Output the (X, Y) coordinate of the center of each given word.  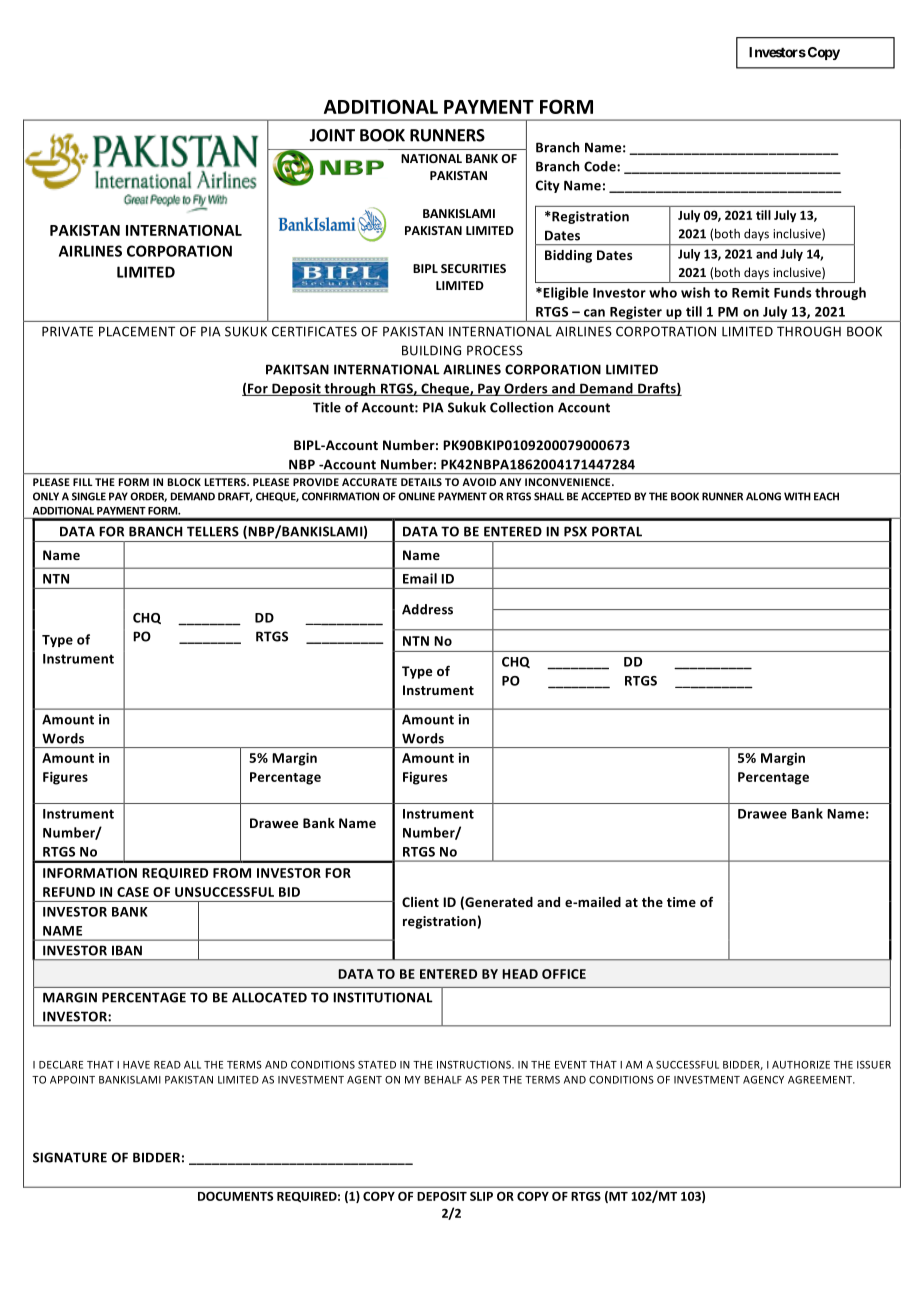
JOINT (332, 135)
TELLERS (213, 531)
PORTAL (617, 531)
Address (427, 609)
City (548, 186)
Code (601, 166)
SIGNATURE (70, 1157)
